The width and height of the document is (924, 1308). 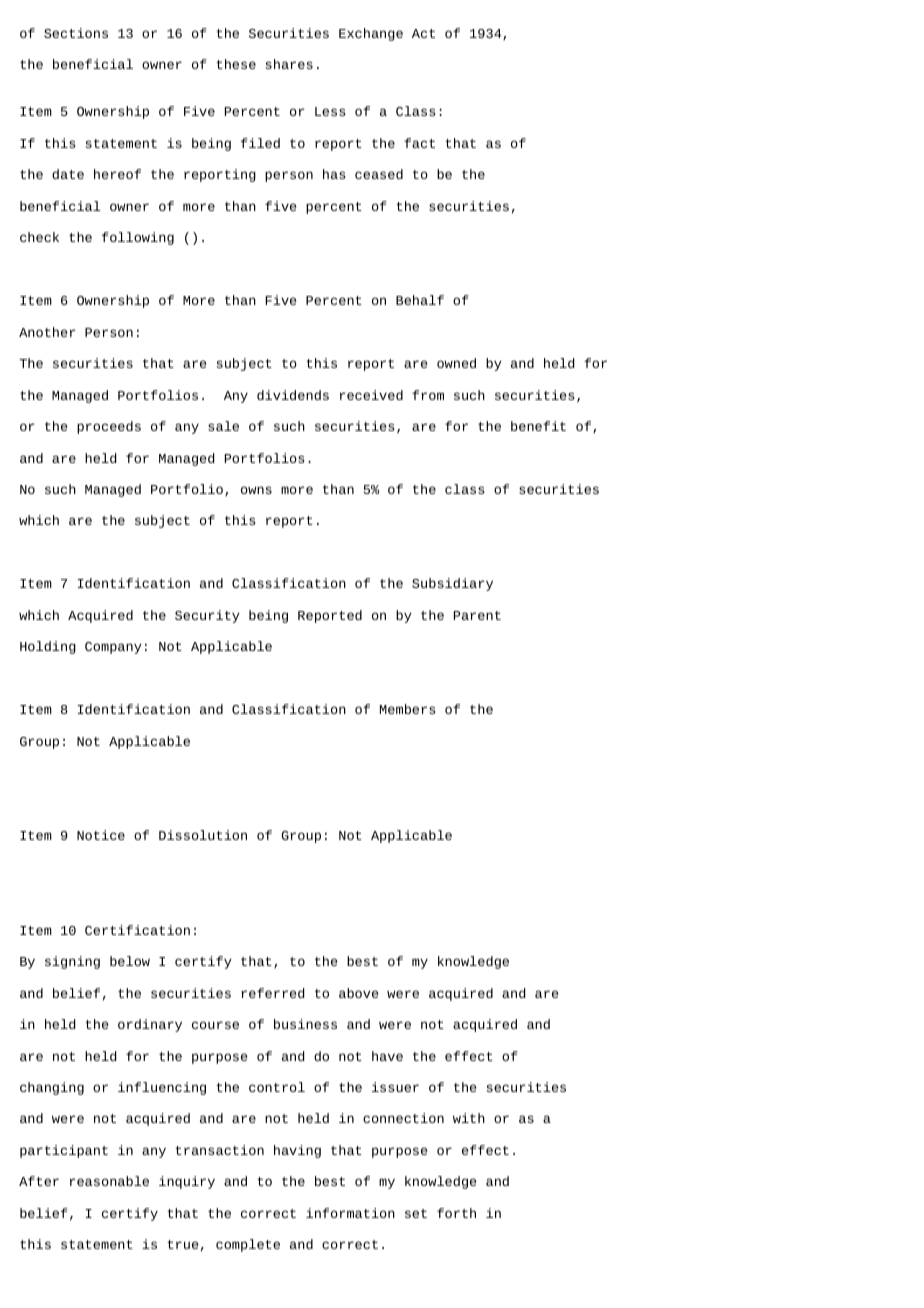 I want to click on Sections, so click(x=76, y=33).
